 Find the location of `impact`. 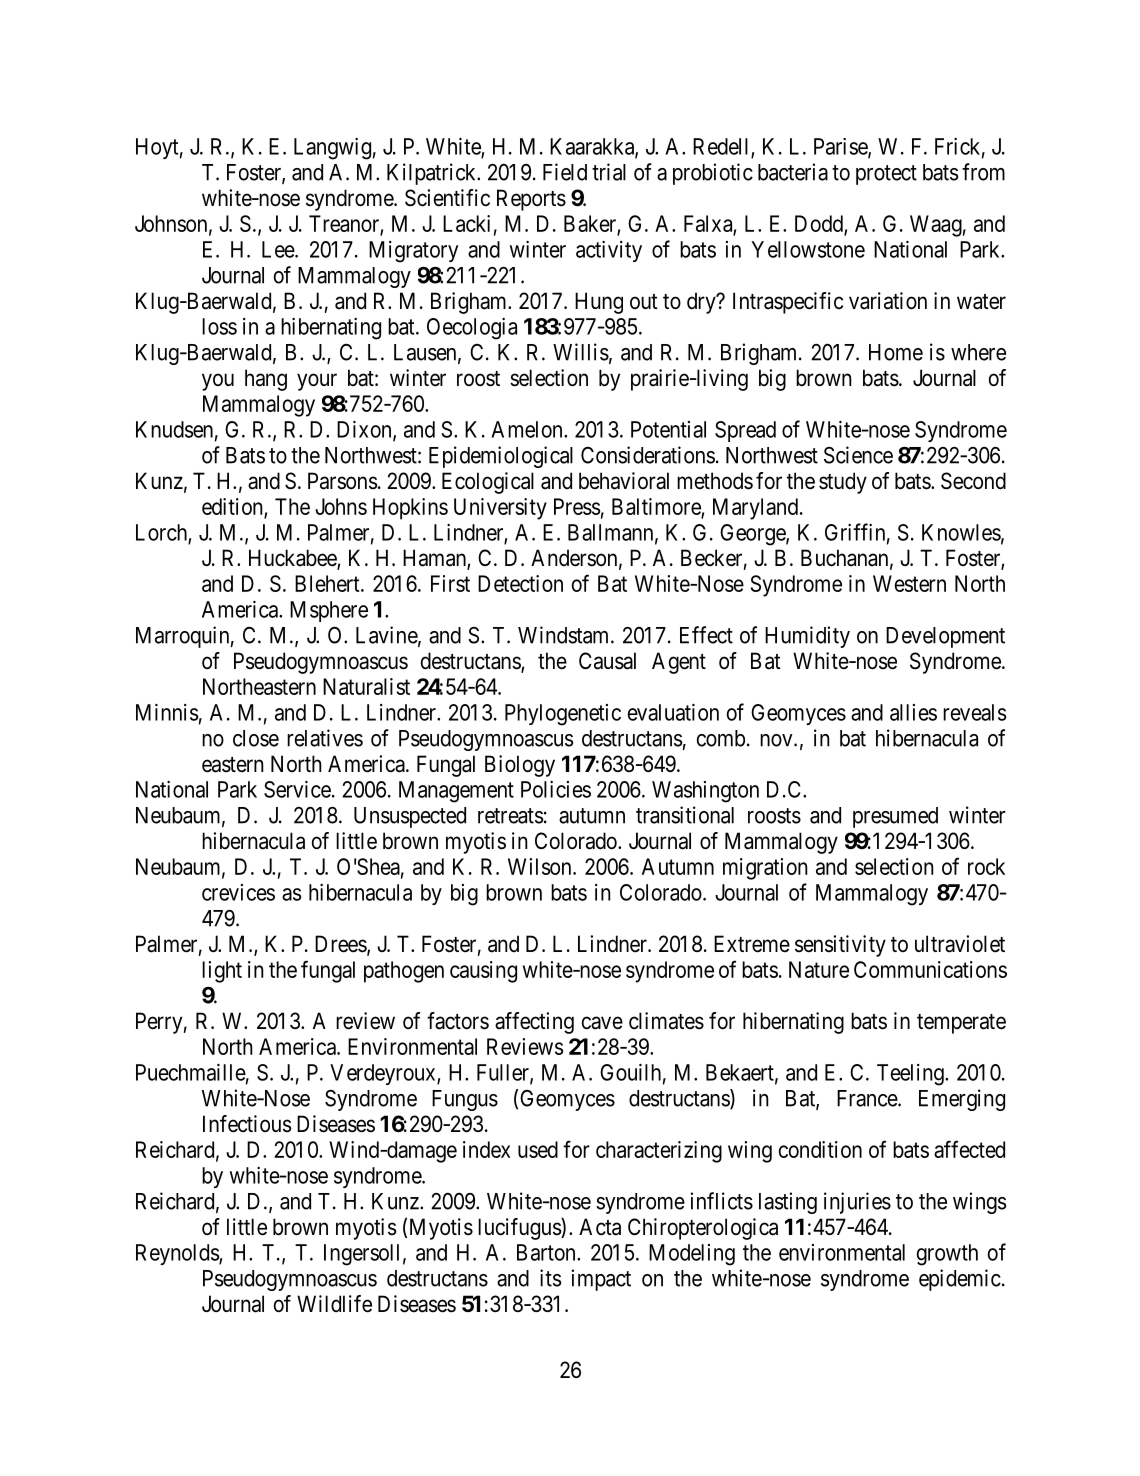

impact is located at coordinates (601, 1280).
